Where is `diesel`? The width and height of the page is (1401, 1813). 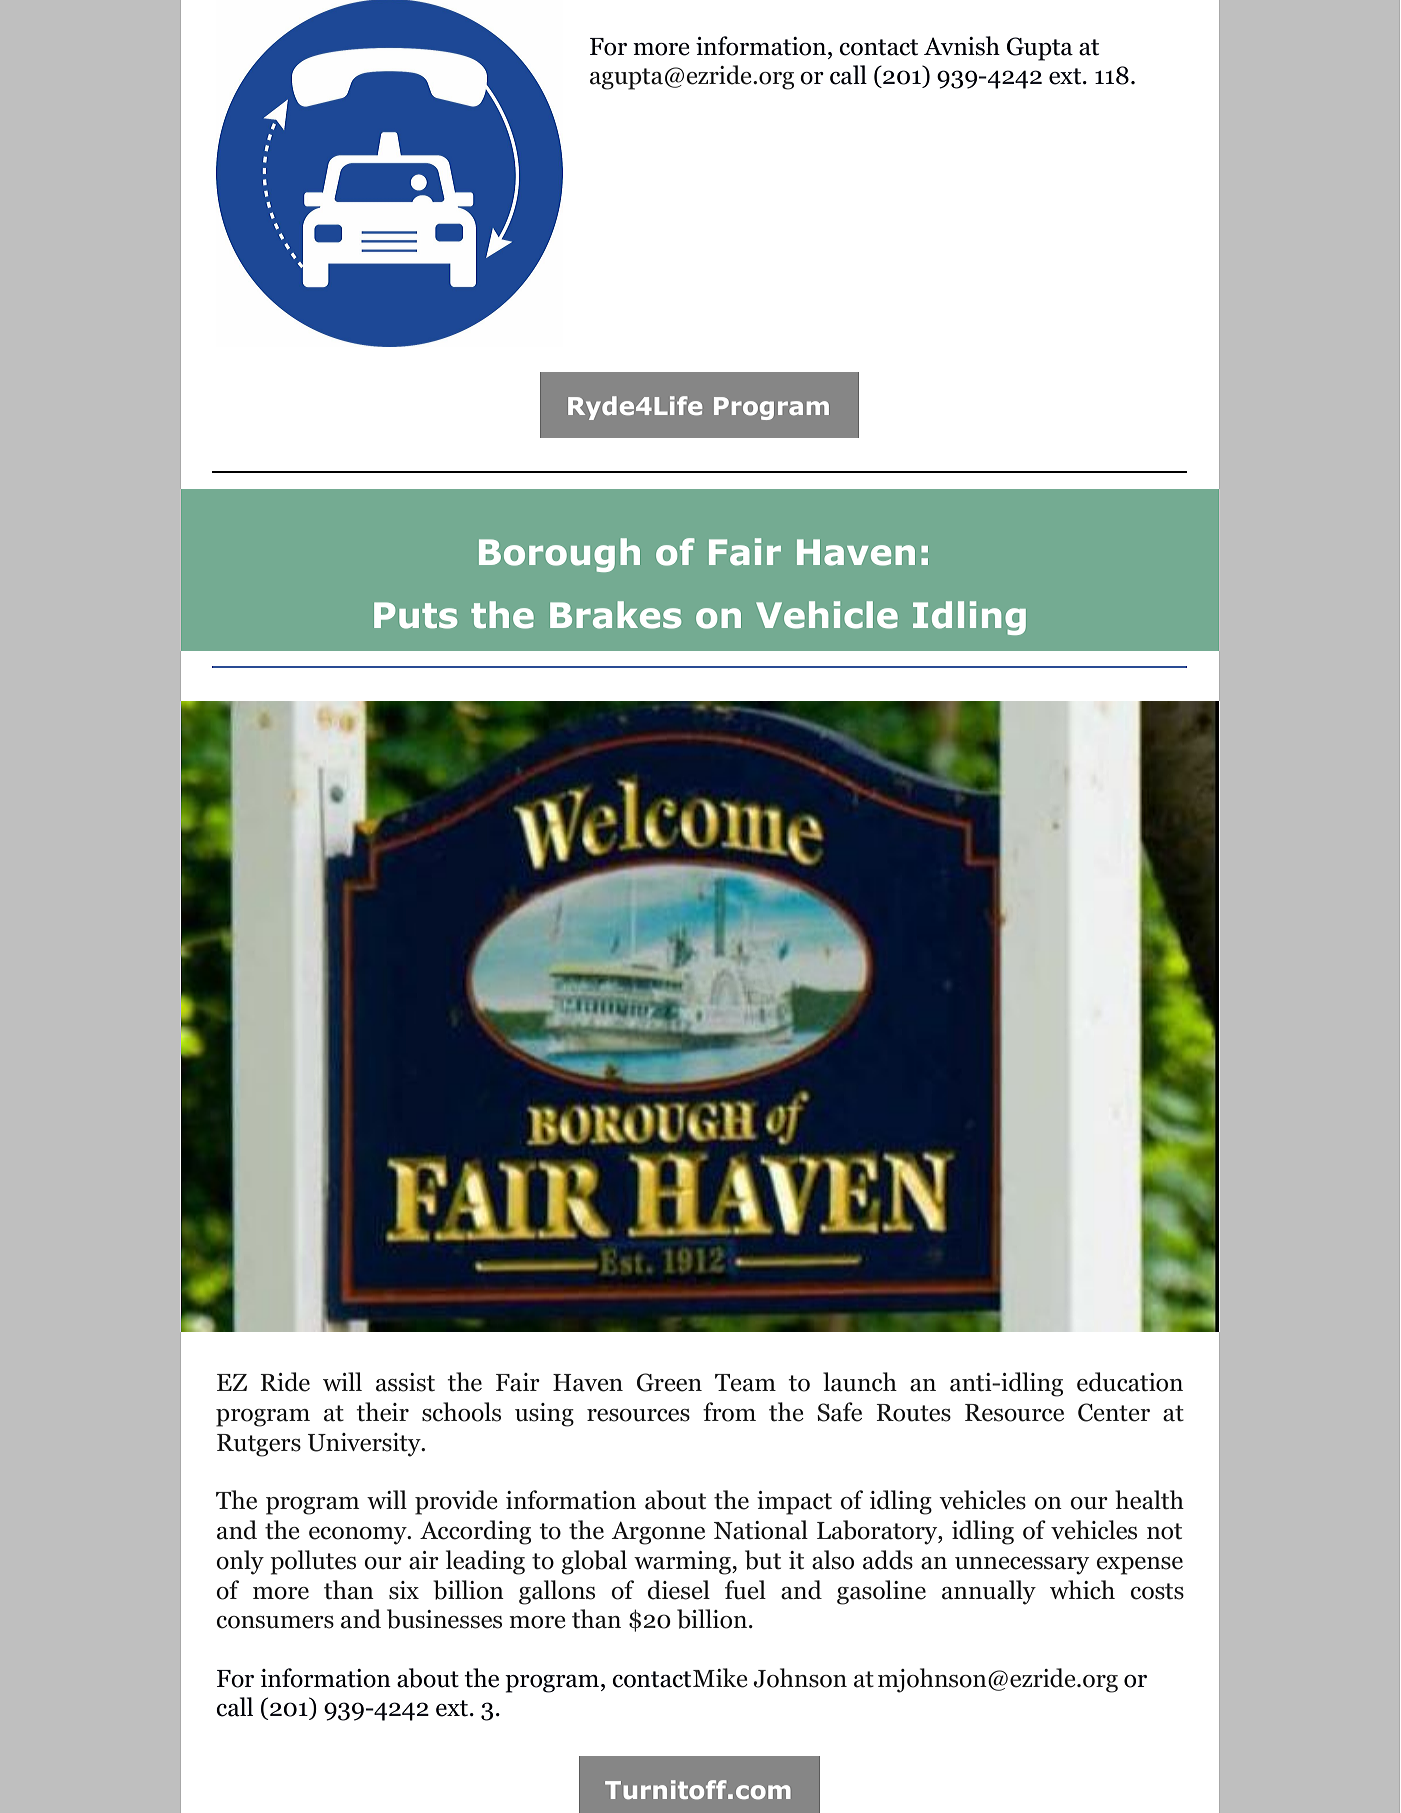 diesel is located at coordinates (679, 1590).
